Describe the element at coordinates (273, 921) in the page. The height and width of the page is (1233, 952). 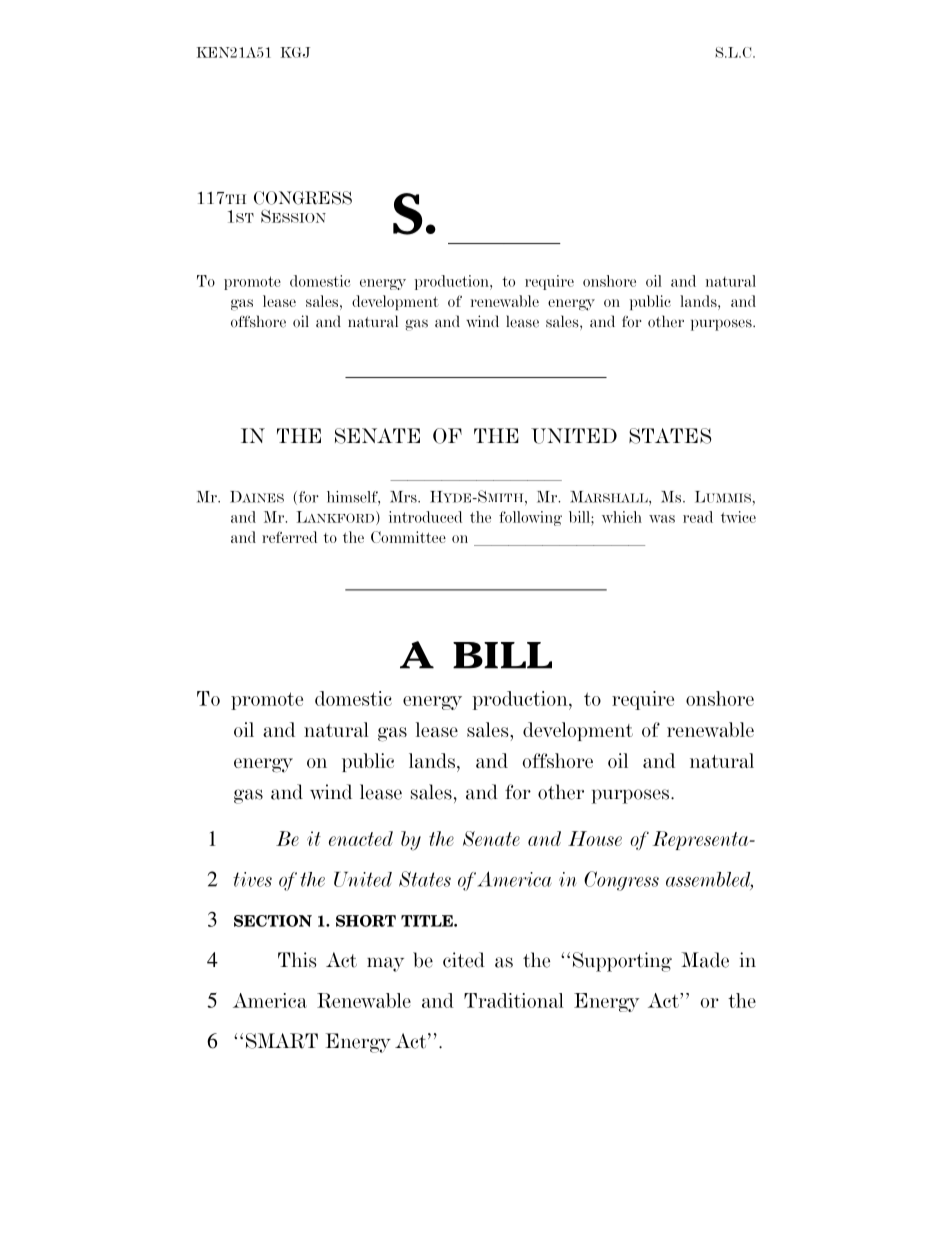
I see `SECTION` at that location.
